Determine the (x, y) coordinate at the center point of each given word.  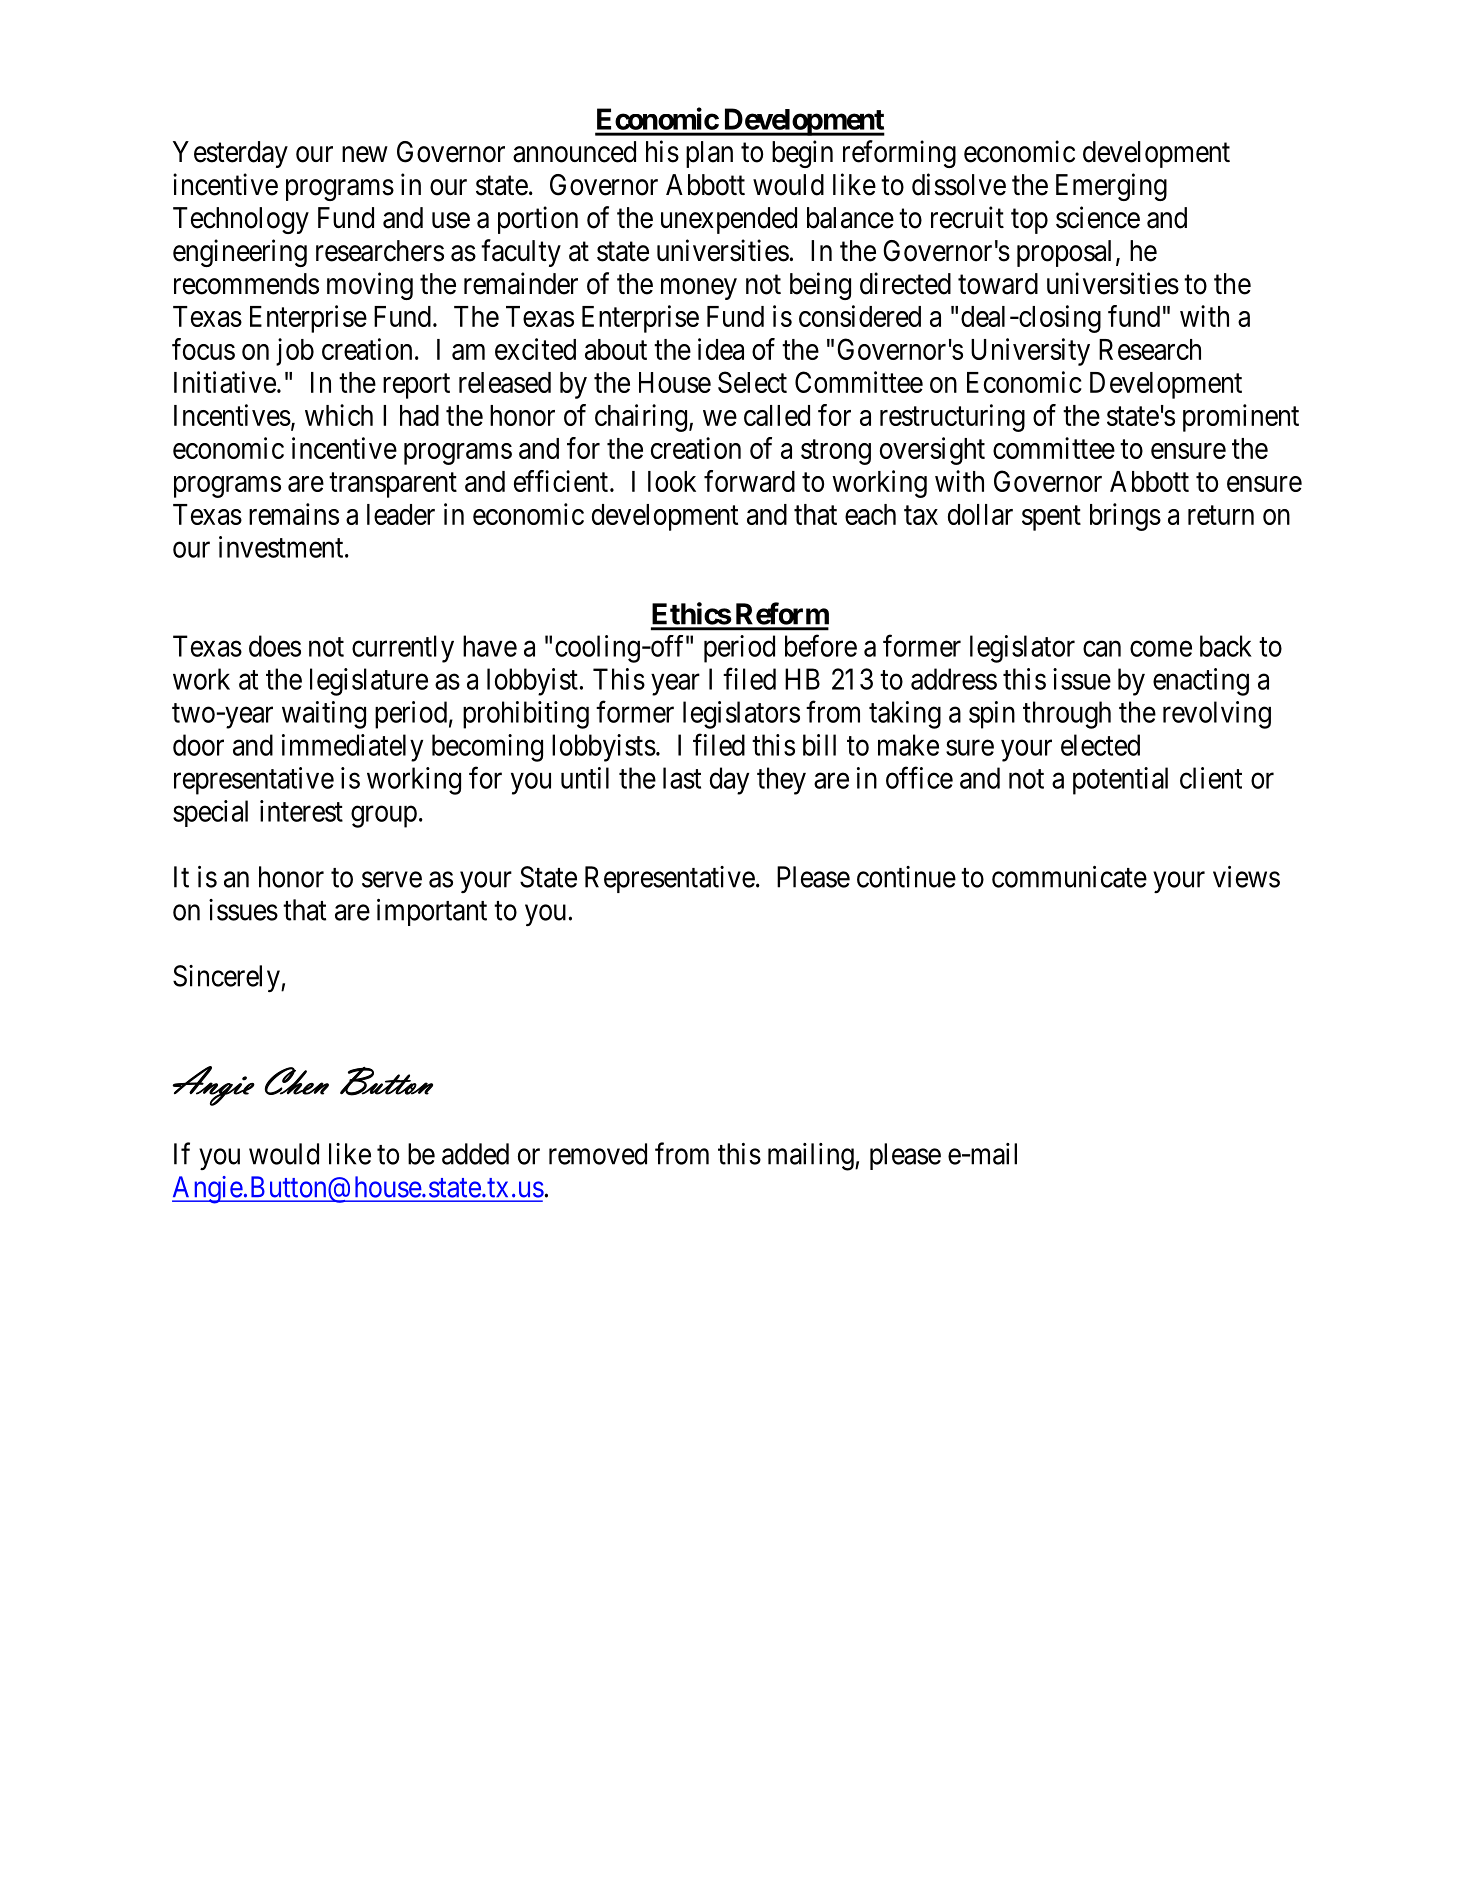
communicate (1069, 877)
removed (598, 1154)
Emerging (1111, 187)
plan (709, 154)
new (365, 154)
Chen (297, 1081)
